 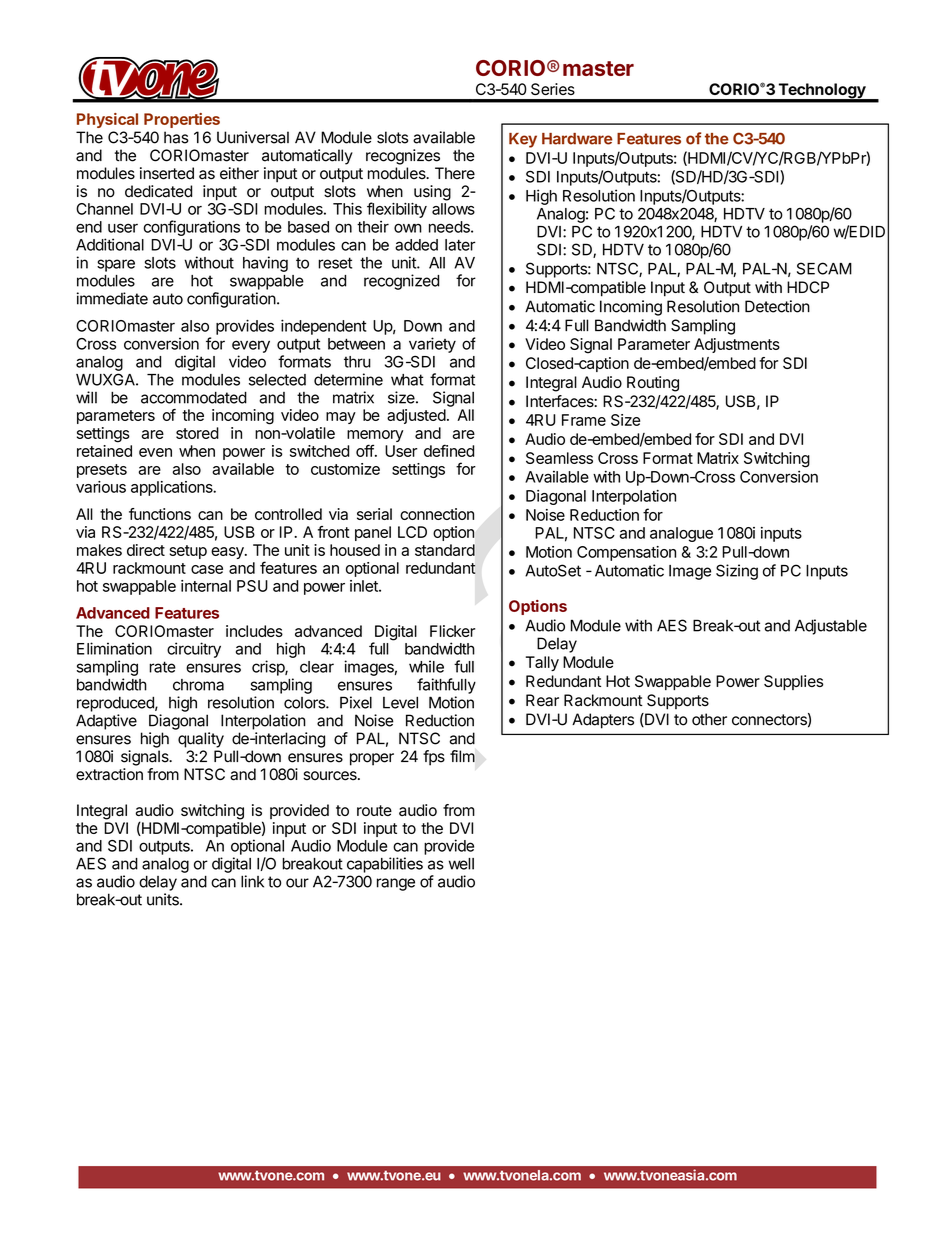 I want to click on has, so click(x=176, y=137).
